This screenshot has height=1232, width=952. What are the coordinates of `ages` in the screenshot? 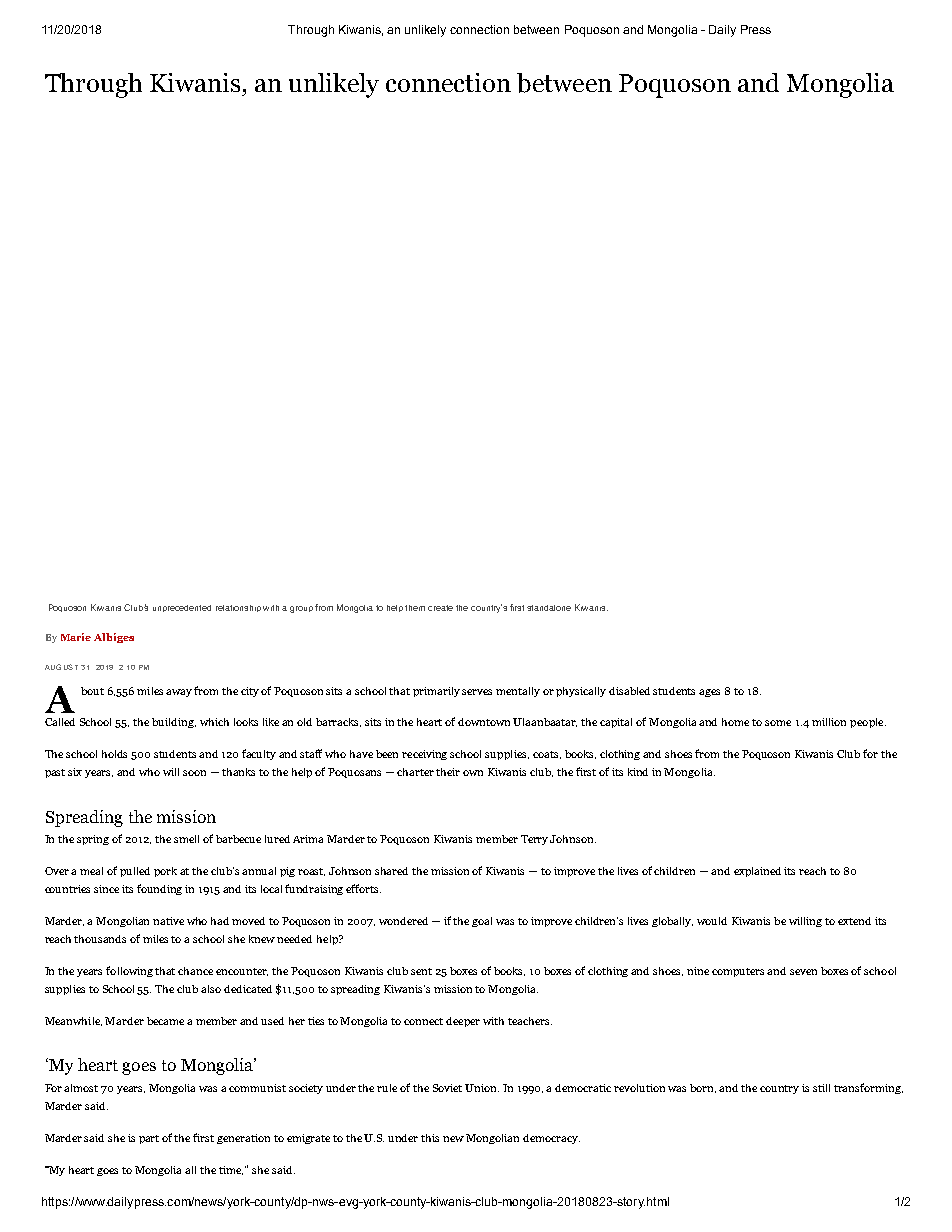 It's located at (709, 693).
